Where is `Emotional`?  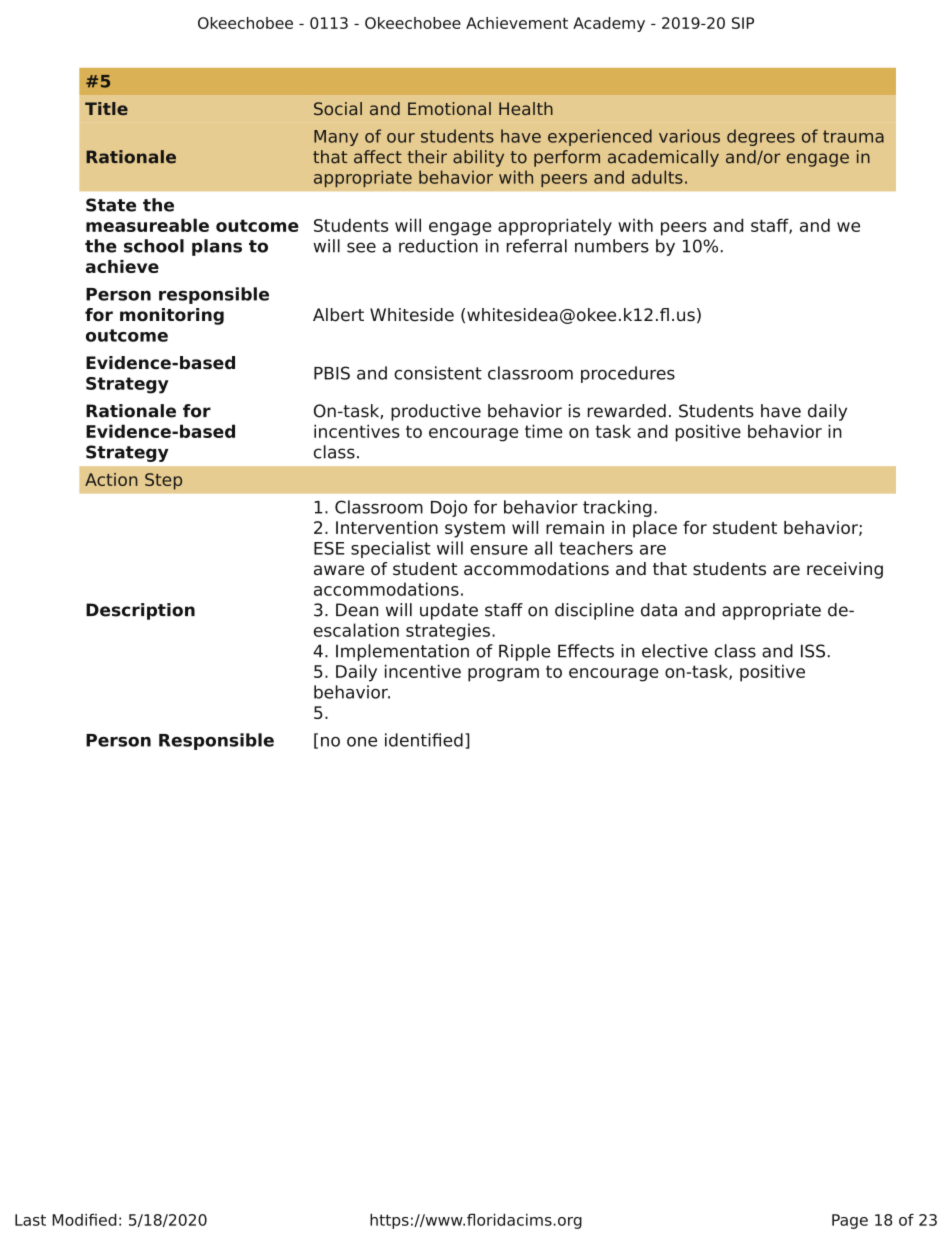
Emotional is located at coordinates (449, 108).
